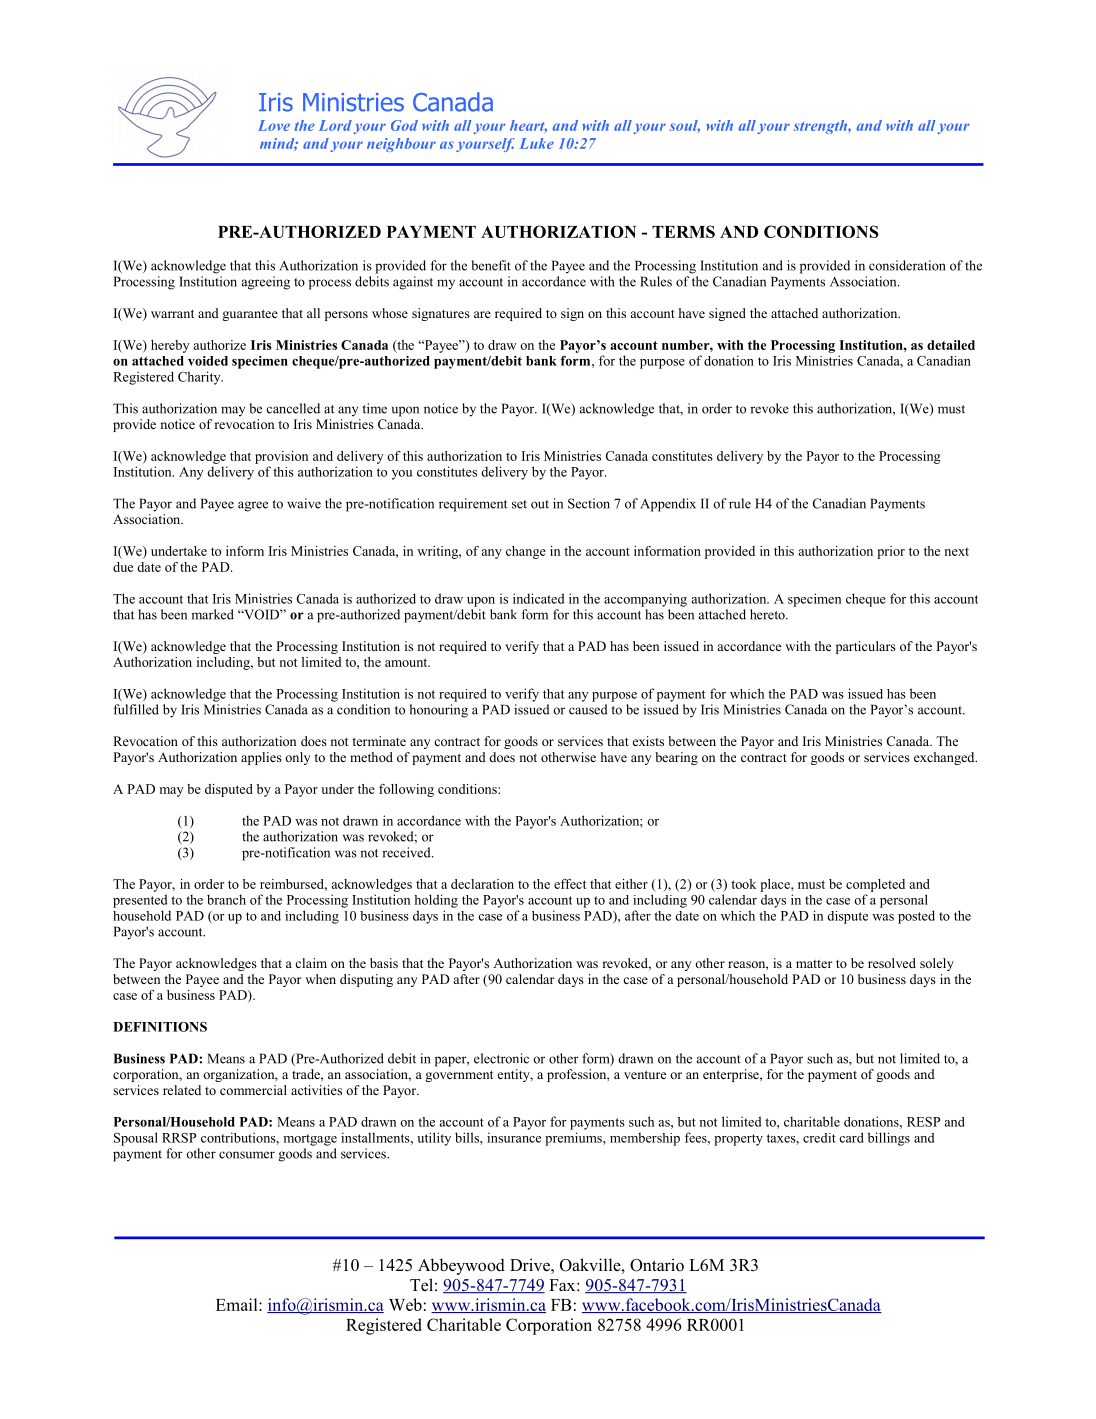  Describe the element at coordinates (247, 1155) in the screenshot. I see `consumer` at that location.
